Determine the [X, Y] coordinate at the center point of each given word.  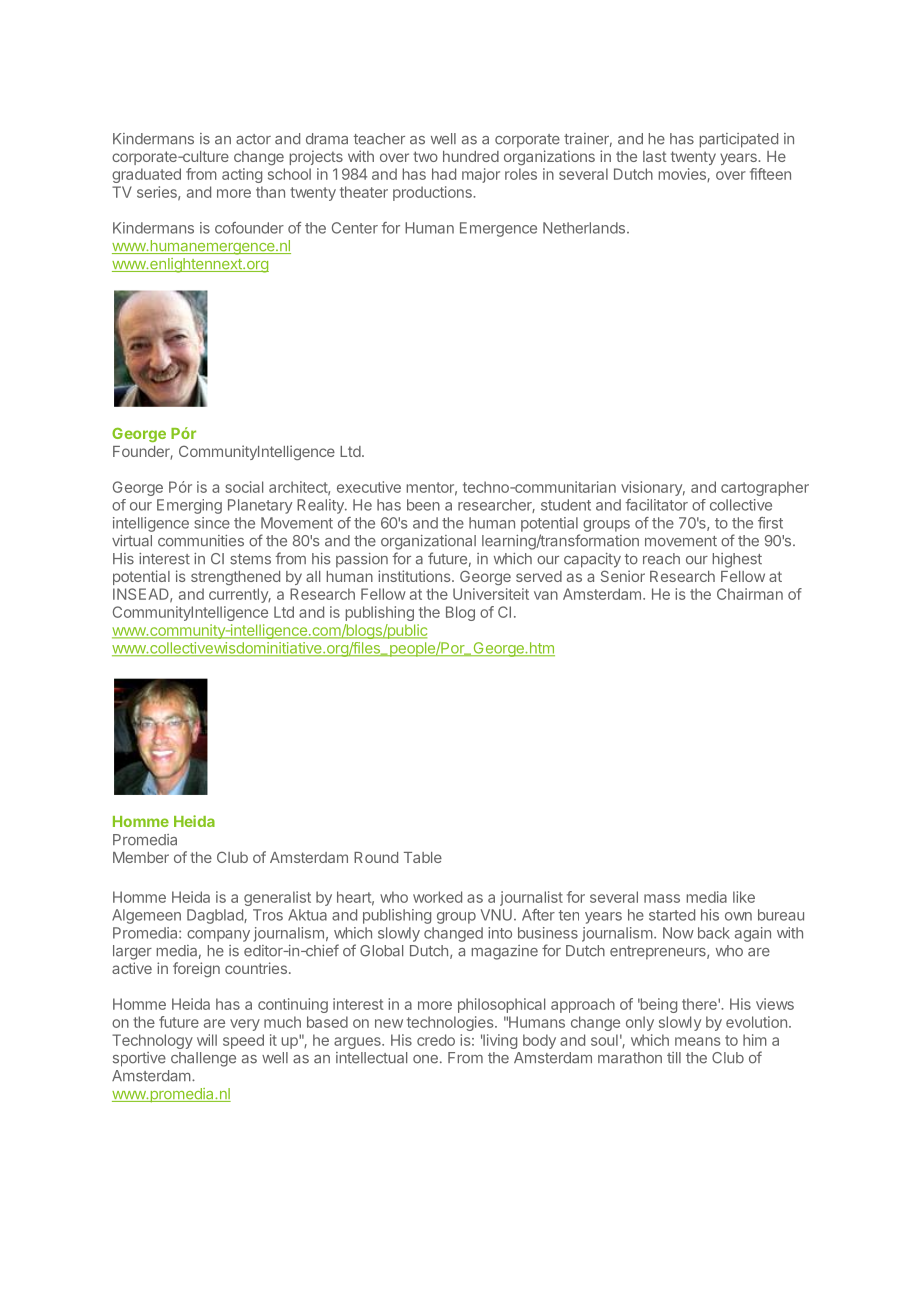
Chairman [750, 594]
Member [141, 857]
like [744, 897]
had [444, 174]
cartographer [765, 488]
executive [369, 487]
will [207, 1040]
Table [423, 857]
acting [242, 175]
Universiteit [491, 594]
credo [436, 1040]
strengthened [235, 578]
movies [683, 175]
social [244, 487]
